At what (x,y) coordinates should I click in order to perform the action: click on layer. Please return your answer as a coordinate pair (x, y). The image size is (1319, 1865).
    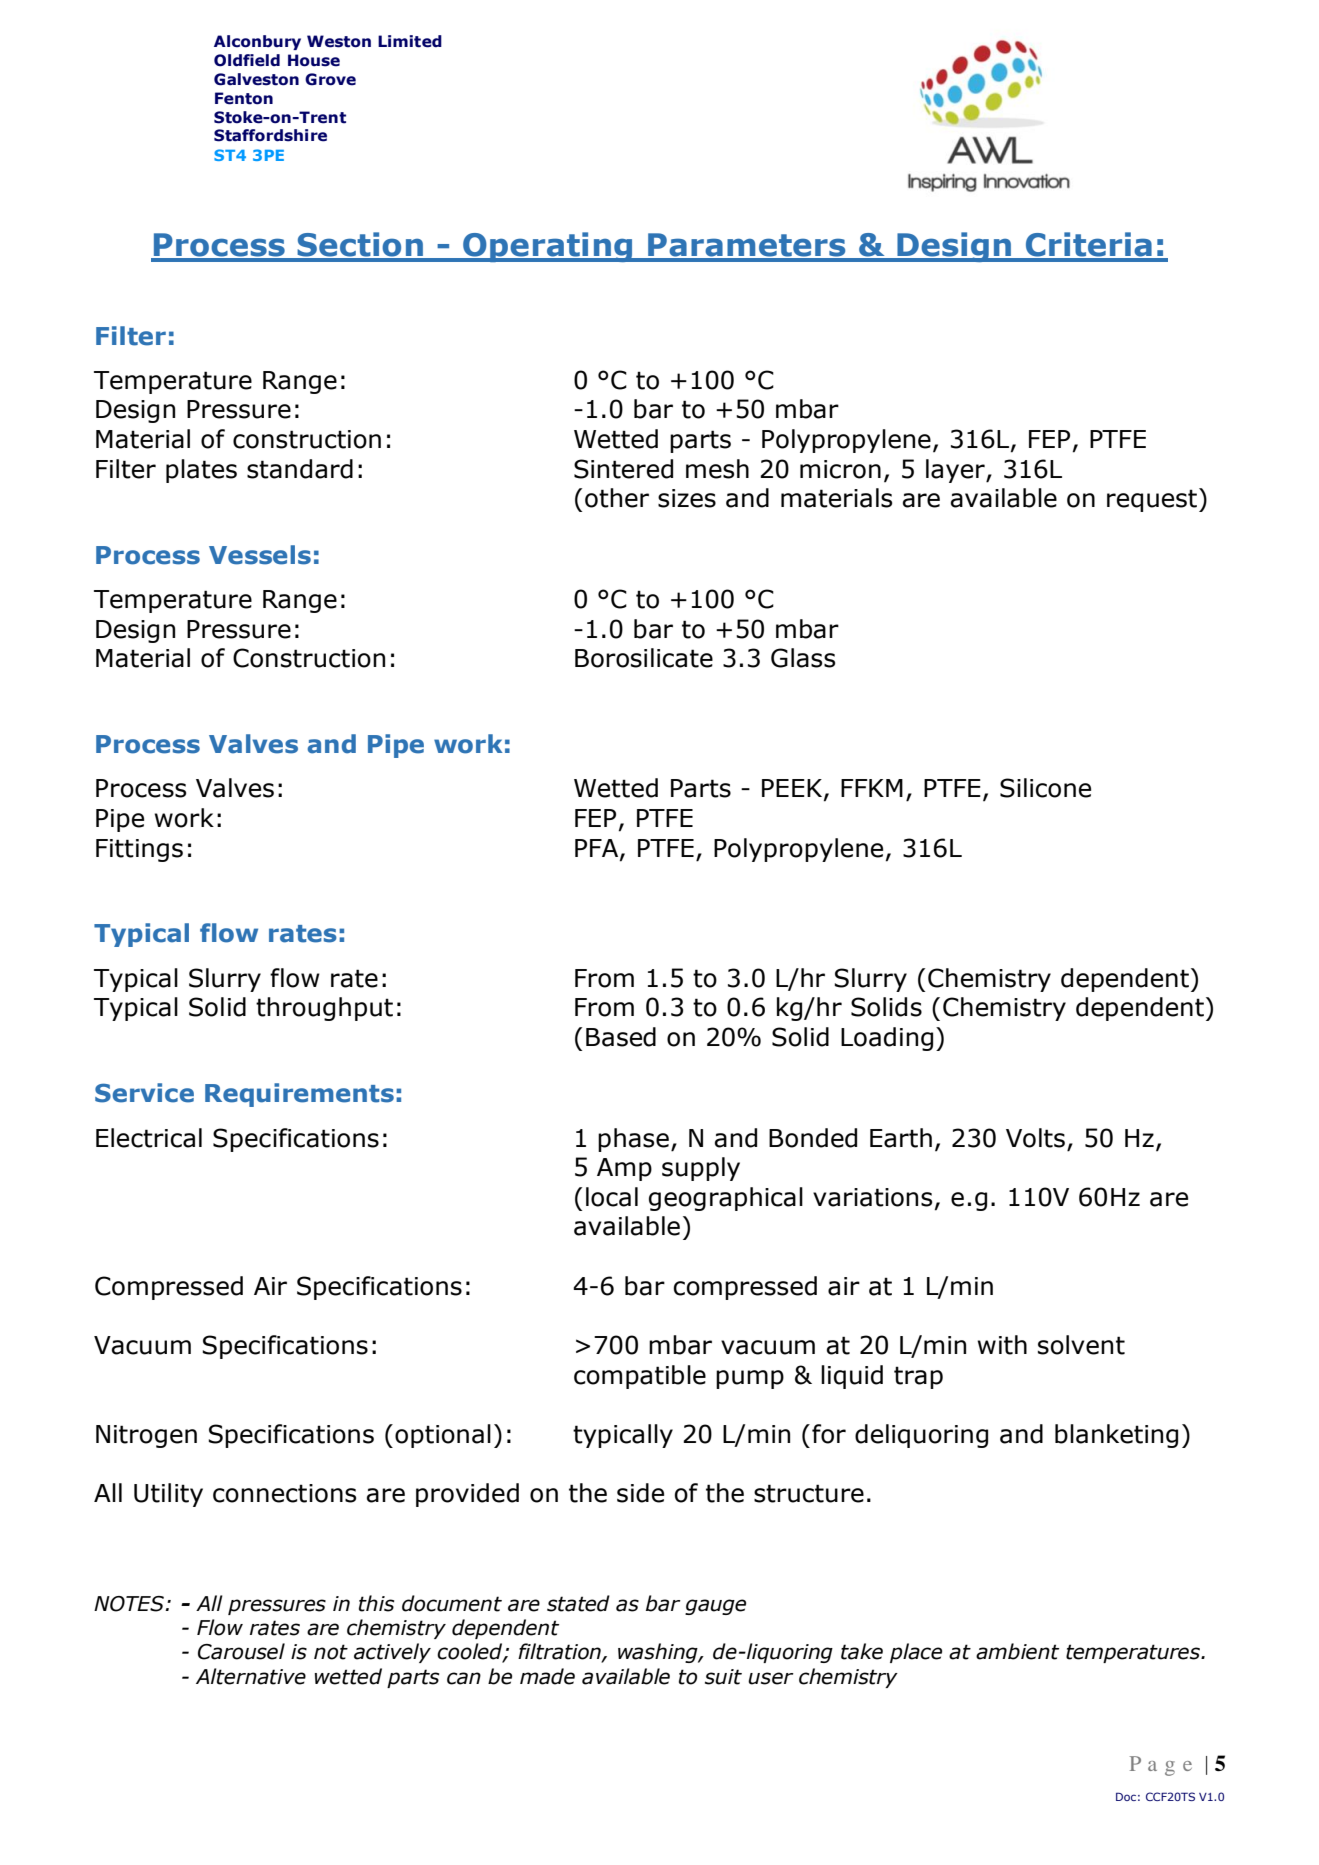
    Looking at the image, I should click on (956, 471).
